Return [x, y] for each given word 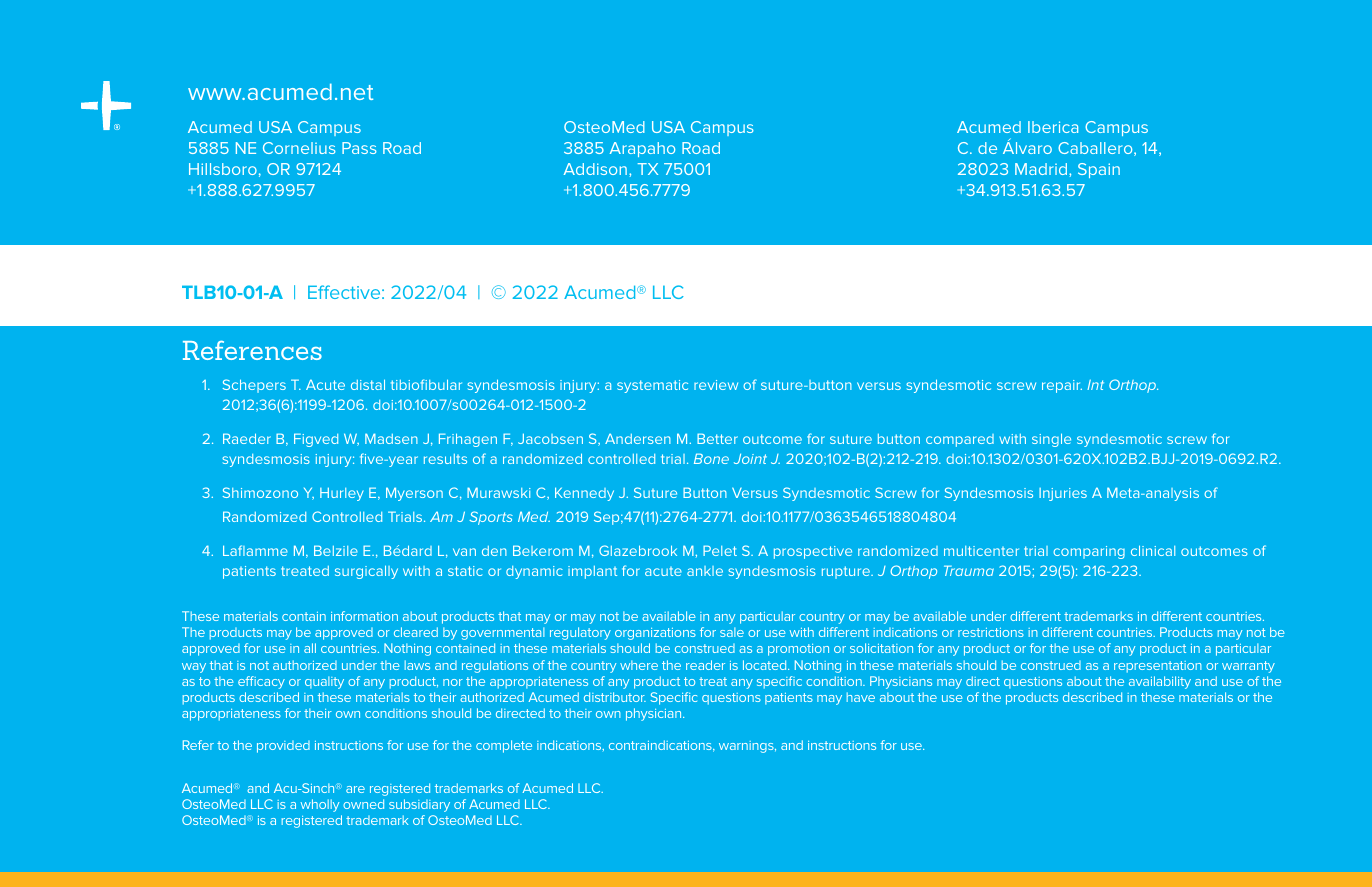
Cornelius [299, 148]
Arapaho [642, 149]
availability [1160, 682]
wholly [320, 805]
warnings [747, 747]
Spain [1099, 170]
